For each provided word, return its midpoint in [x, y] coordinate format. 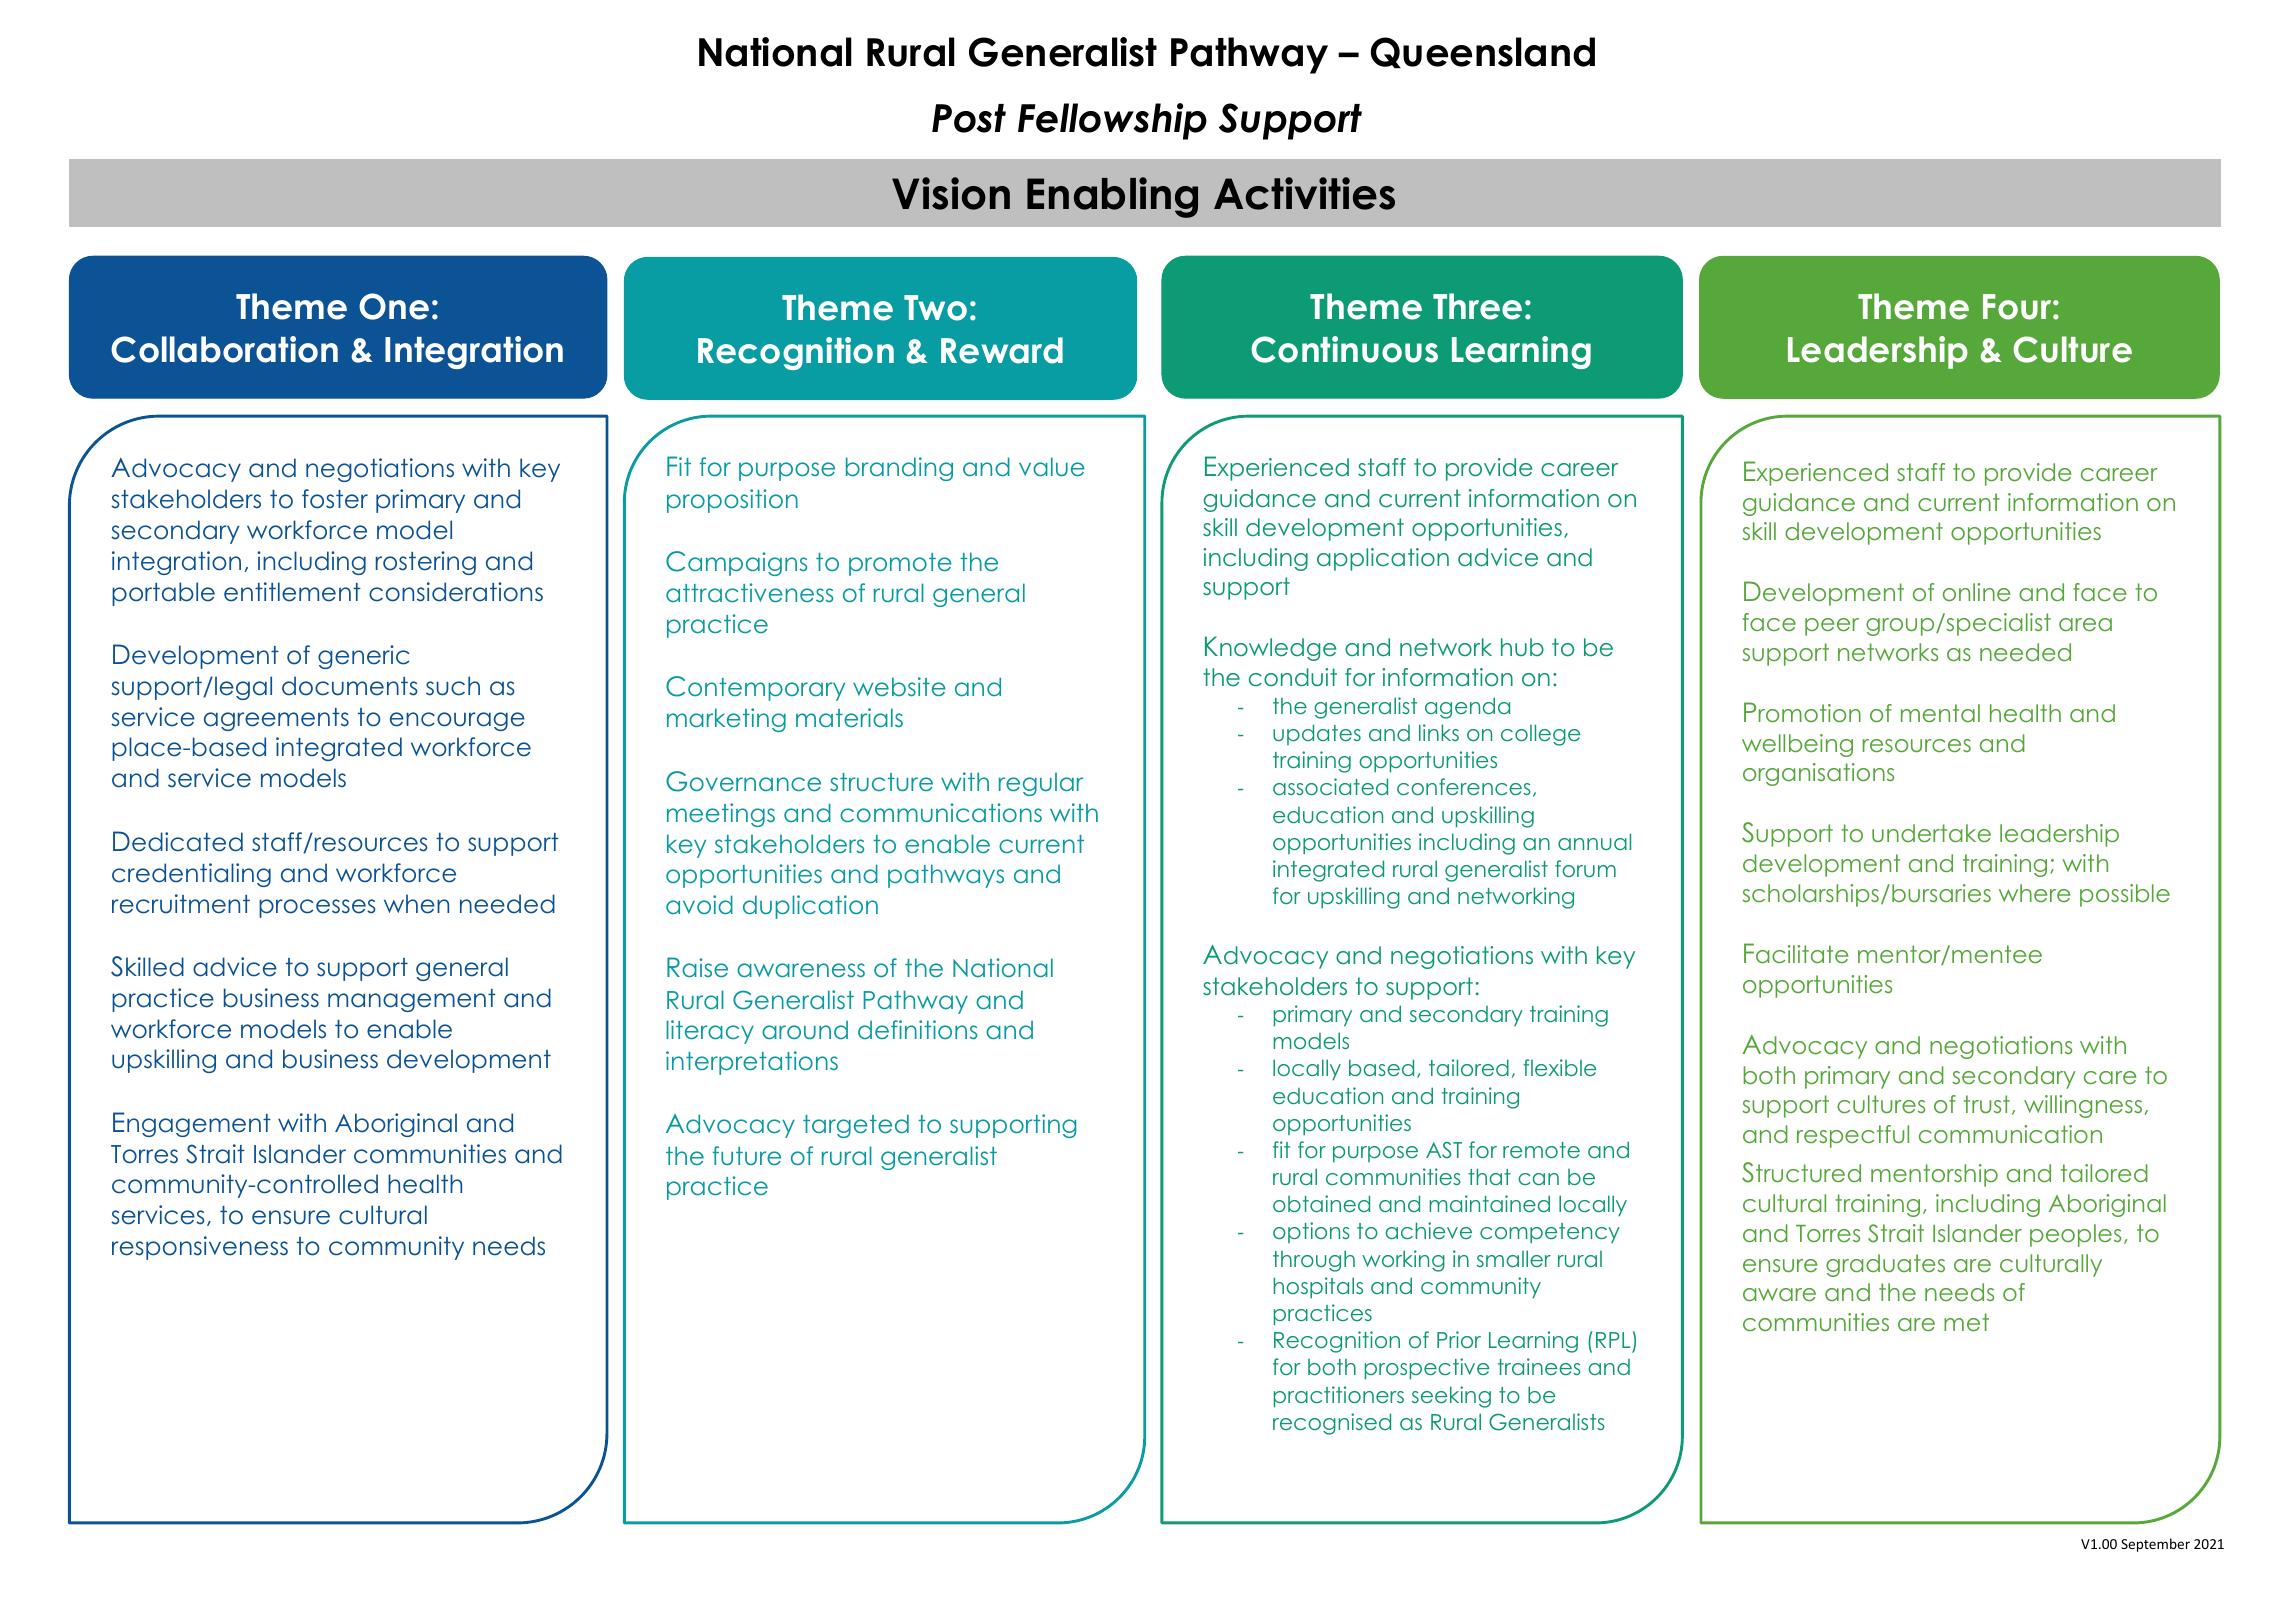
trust [1987, 1104]
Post [969, 118]
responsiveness [200, 1248]
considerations [456, 592]
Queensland [1483, 52]
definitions [917, 1029]
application [1383, 559]
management [412, 1000]
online [1976, 592]
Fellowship [1112, 121]
